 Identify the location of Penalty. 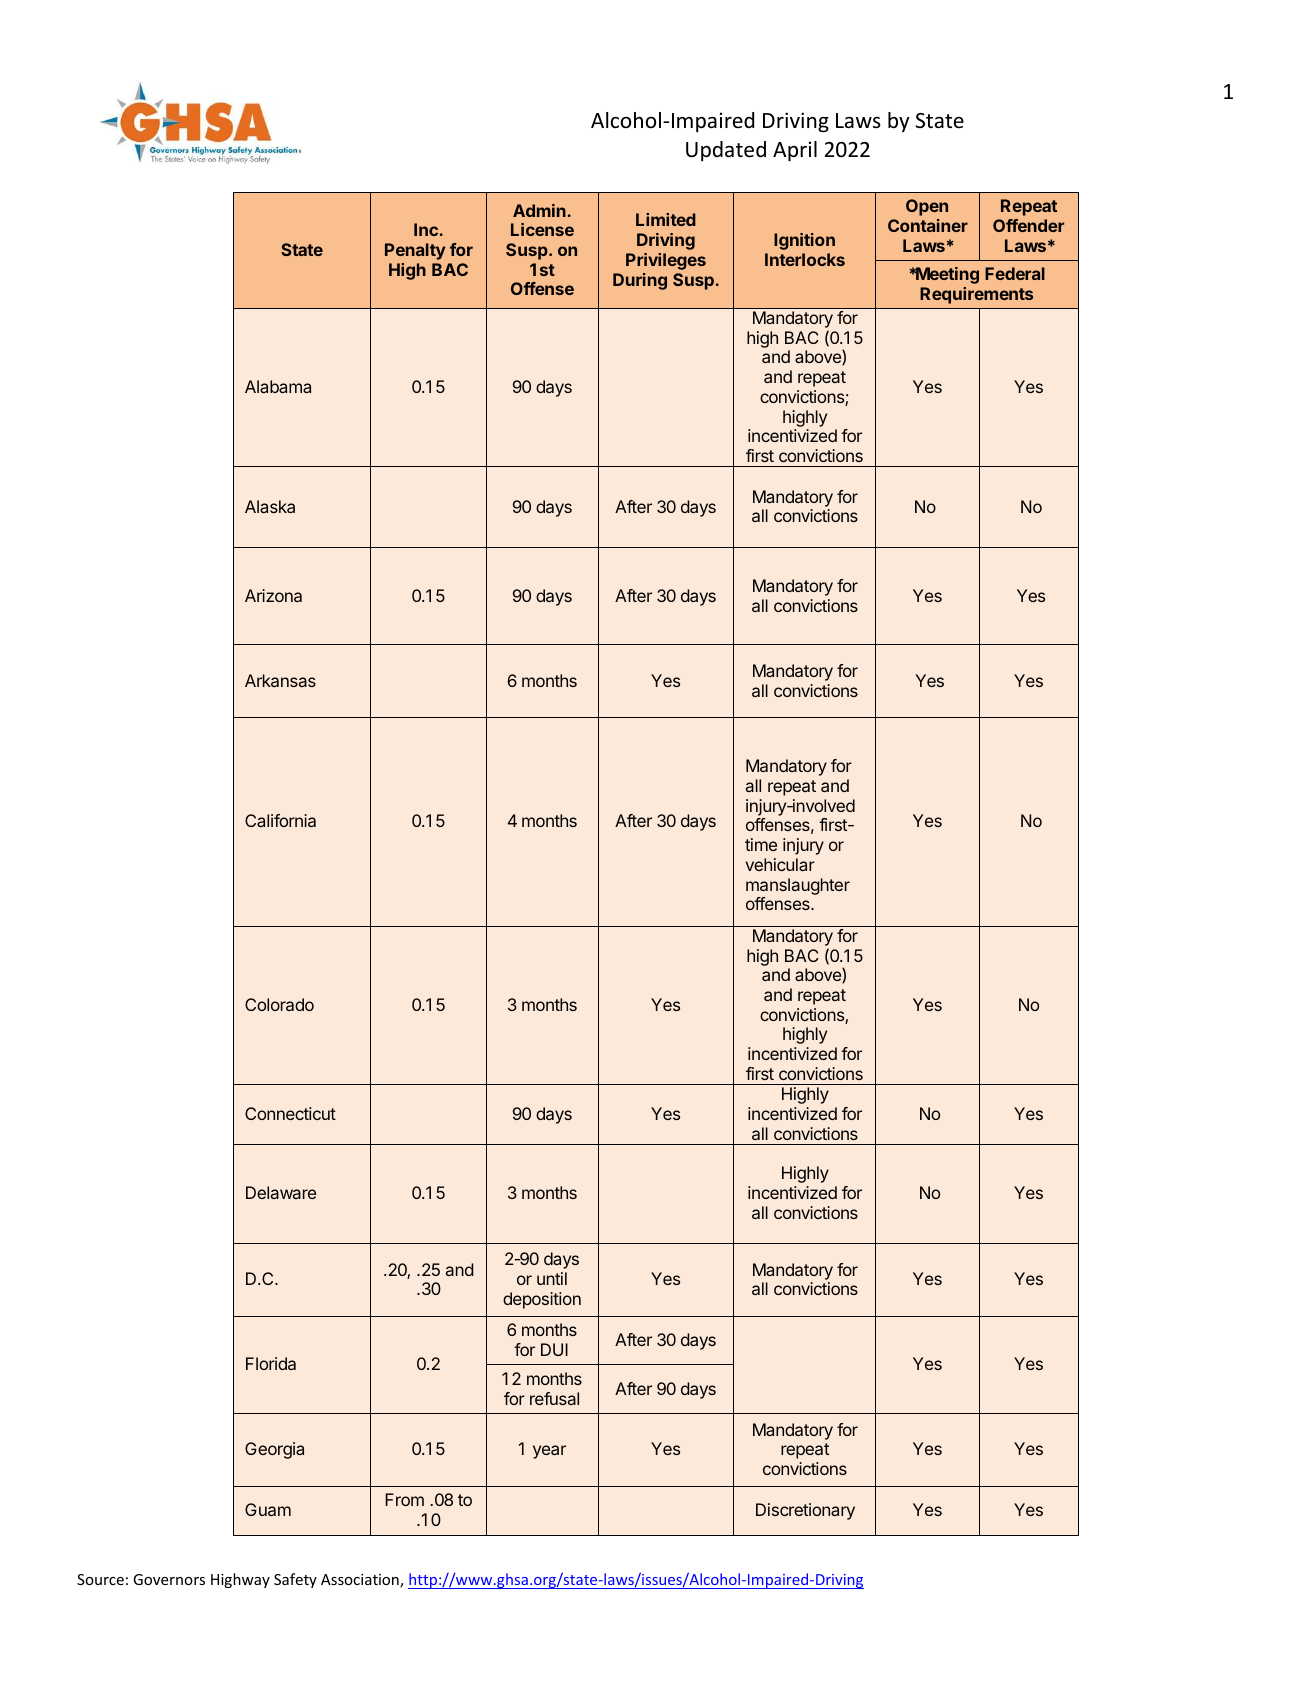
(415, 251).
